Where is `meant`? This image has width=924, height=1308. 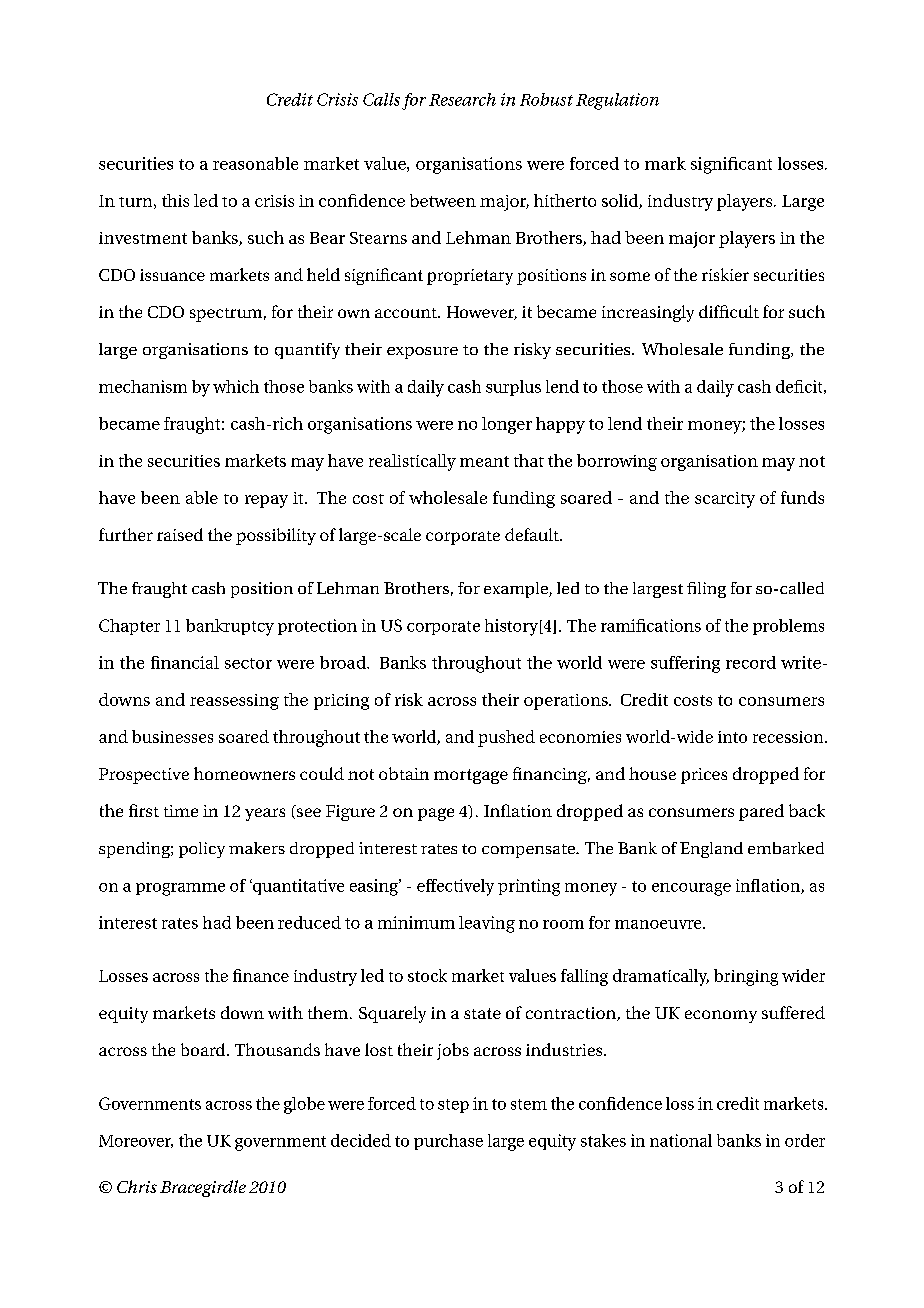
meant is located at coordinates (484, 461).
